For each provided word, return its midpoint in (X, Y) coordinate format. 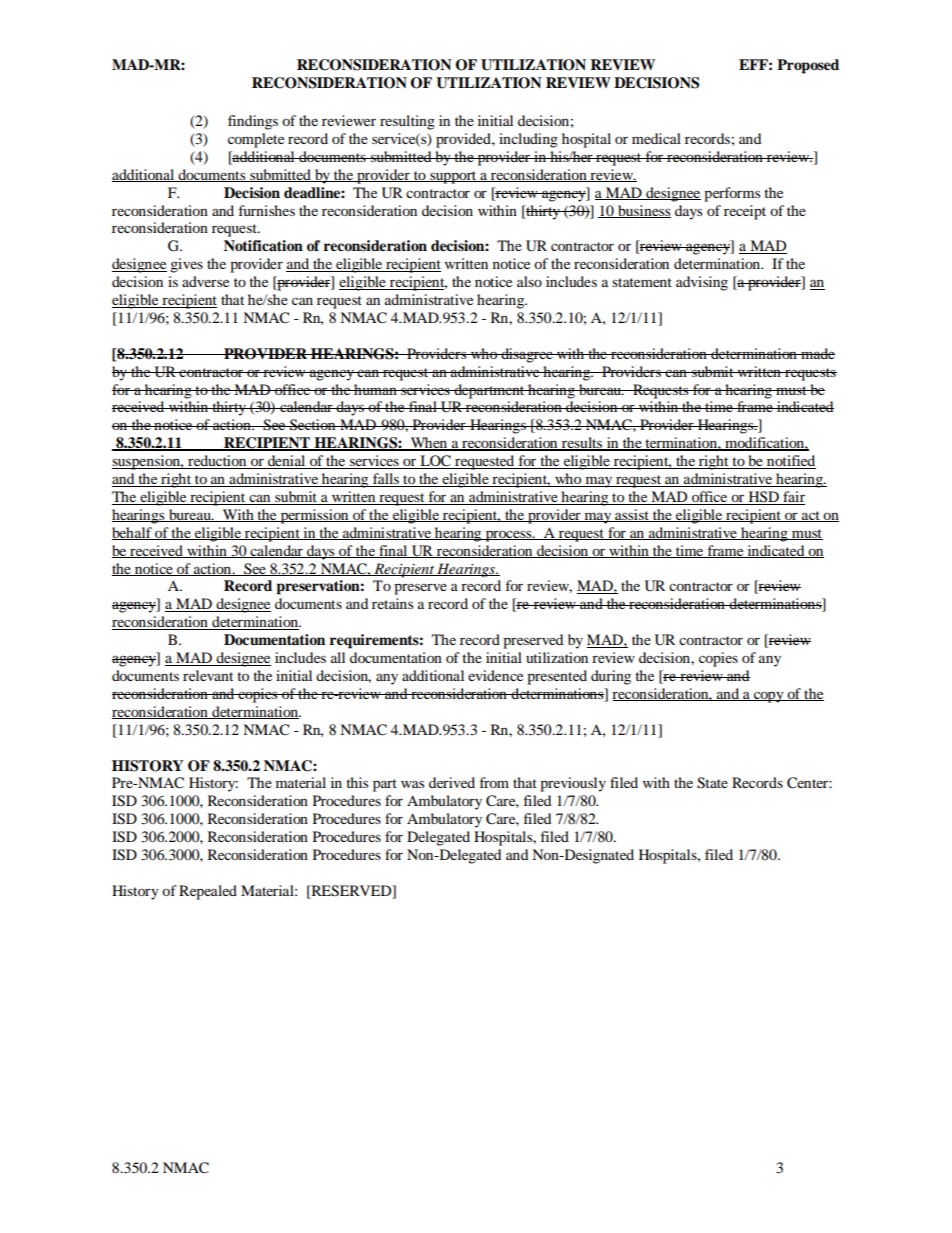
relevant (208, 675)
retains (392, 603)
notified (790, 462)
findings (253, 122)
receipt (745, 212)
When (429, 444)
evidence (495, 675)
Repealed (208, 892)
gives (186, 265)
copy (769, 697)
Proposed (808, 66)
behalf (133, 533)
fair (794, 496)
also (529, 281)
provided (464, 140)
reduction (217, 462)
